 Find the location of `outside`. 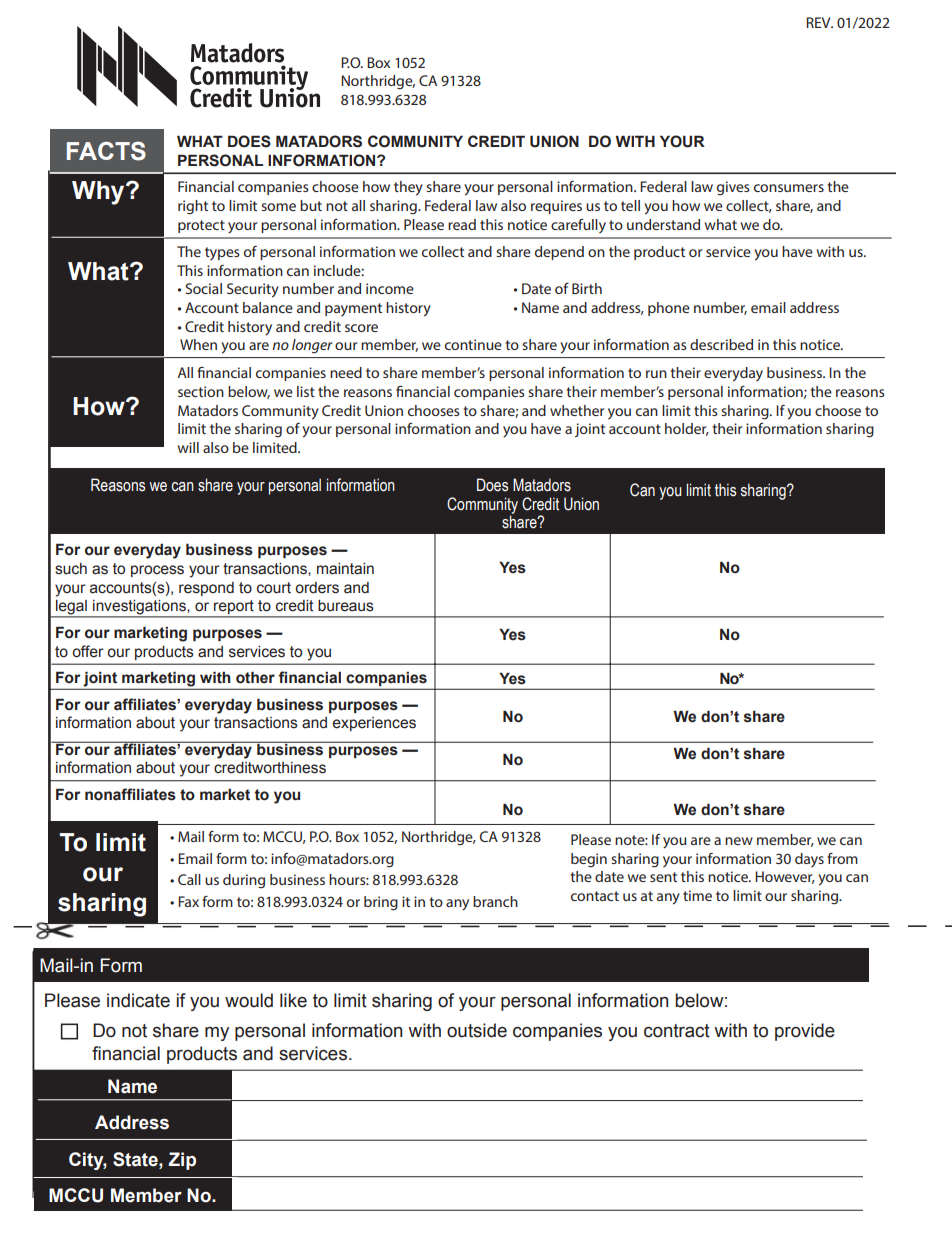

outside is located at coordinates (477, 1030).
